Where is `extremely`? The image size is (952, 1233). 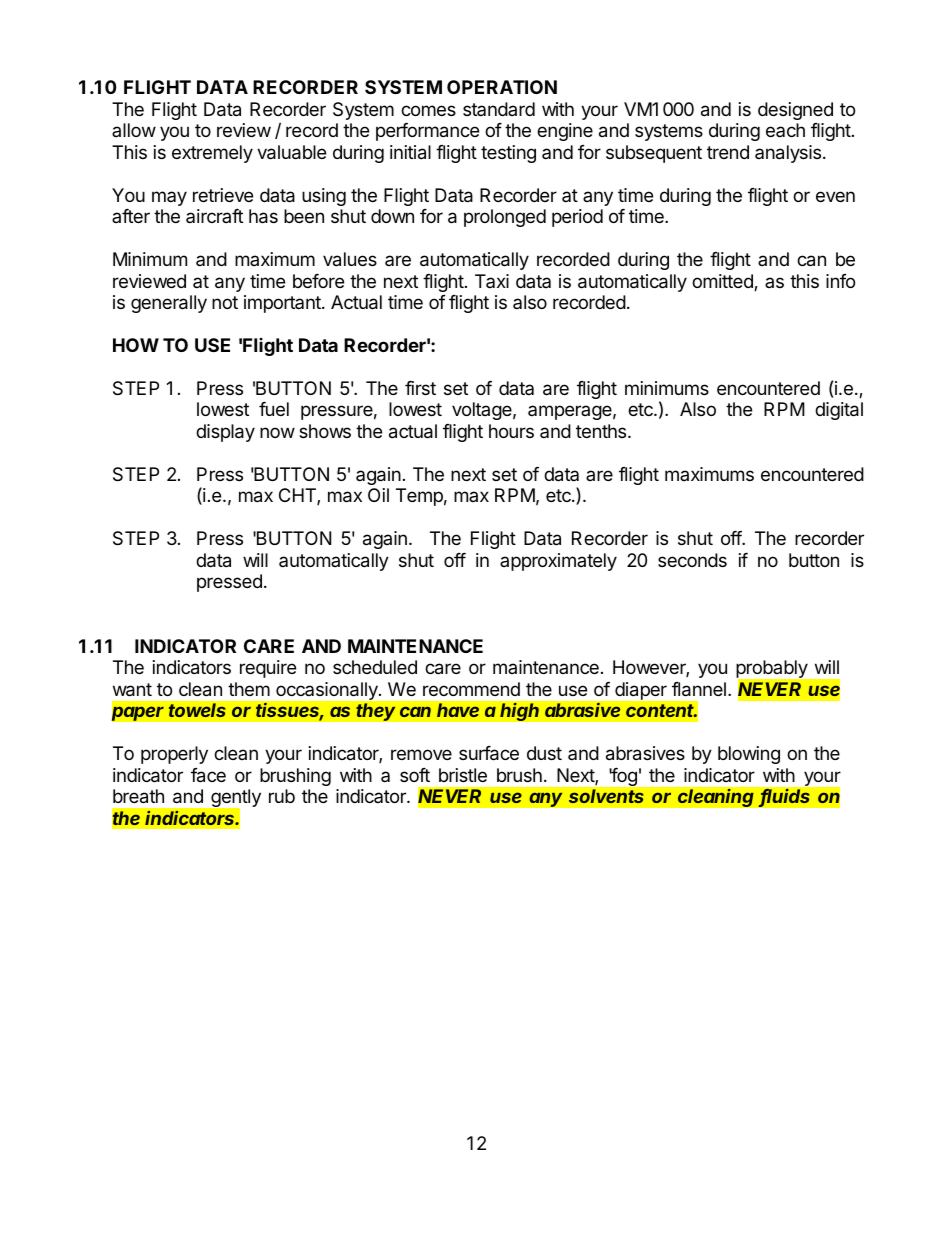
extremely is located at coordinates (212, 154).
